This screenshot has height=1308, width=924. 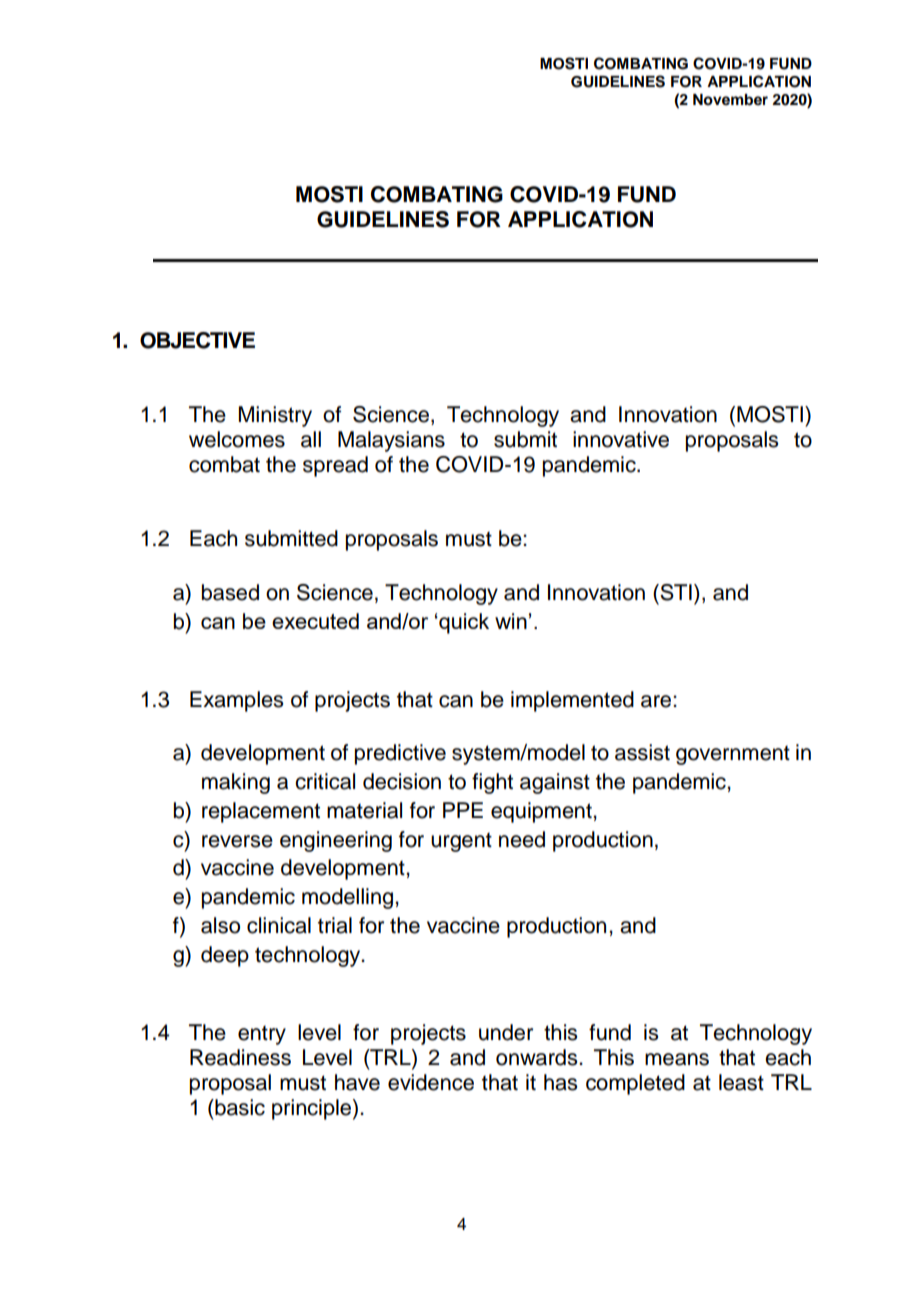 I want to click on November, so click(x=730, y=100).
